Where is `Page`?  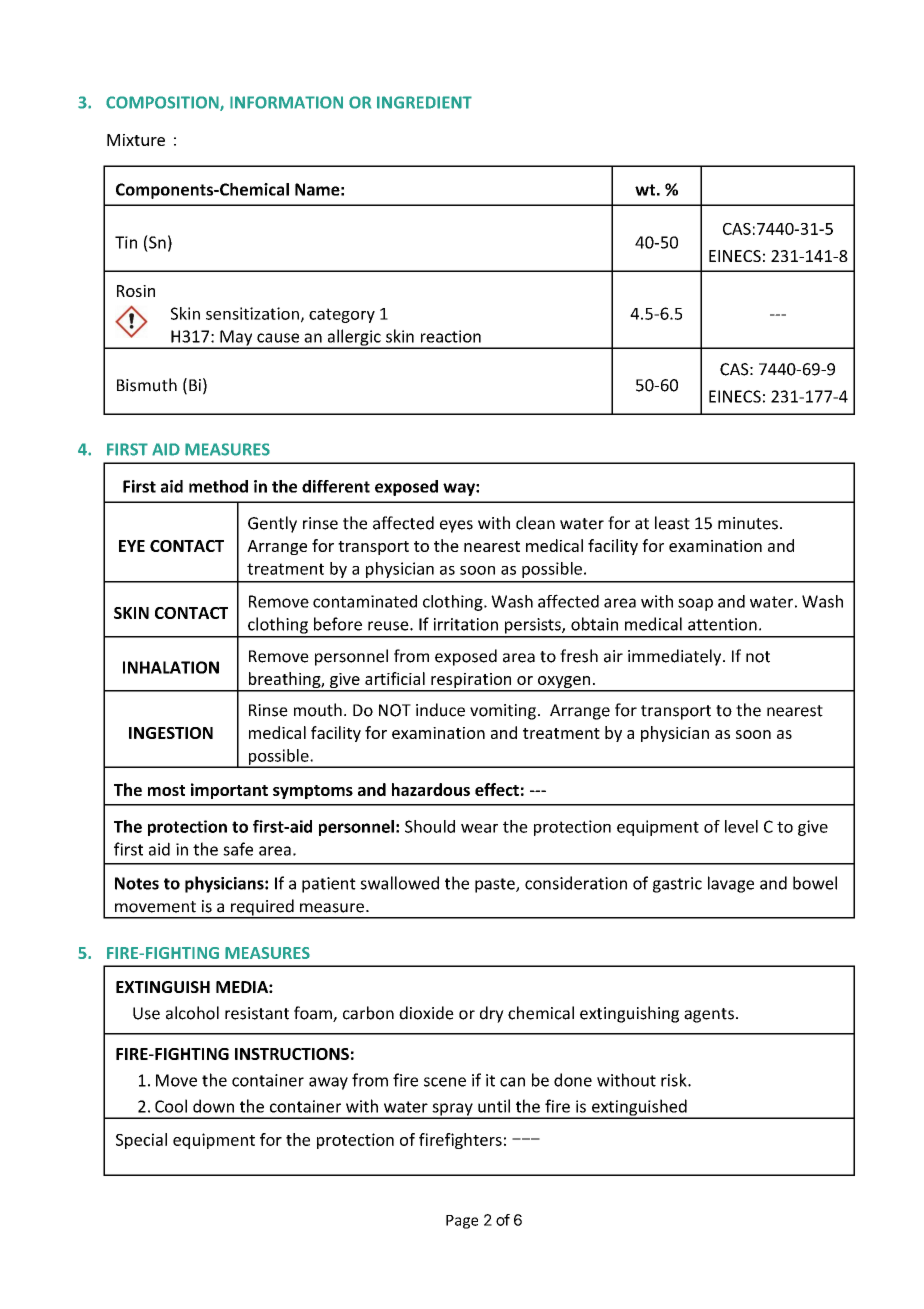
Page is located at coordinates (462, 1222).
